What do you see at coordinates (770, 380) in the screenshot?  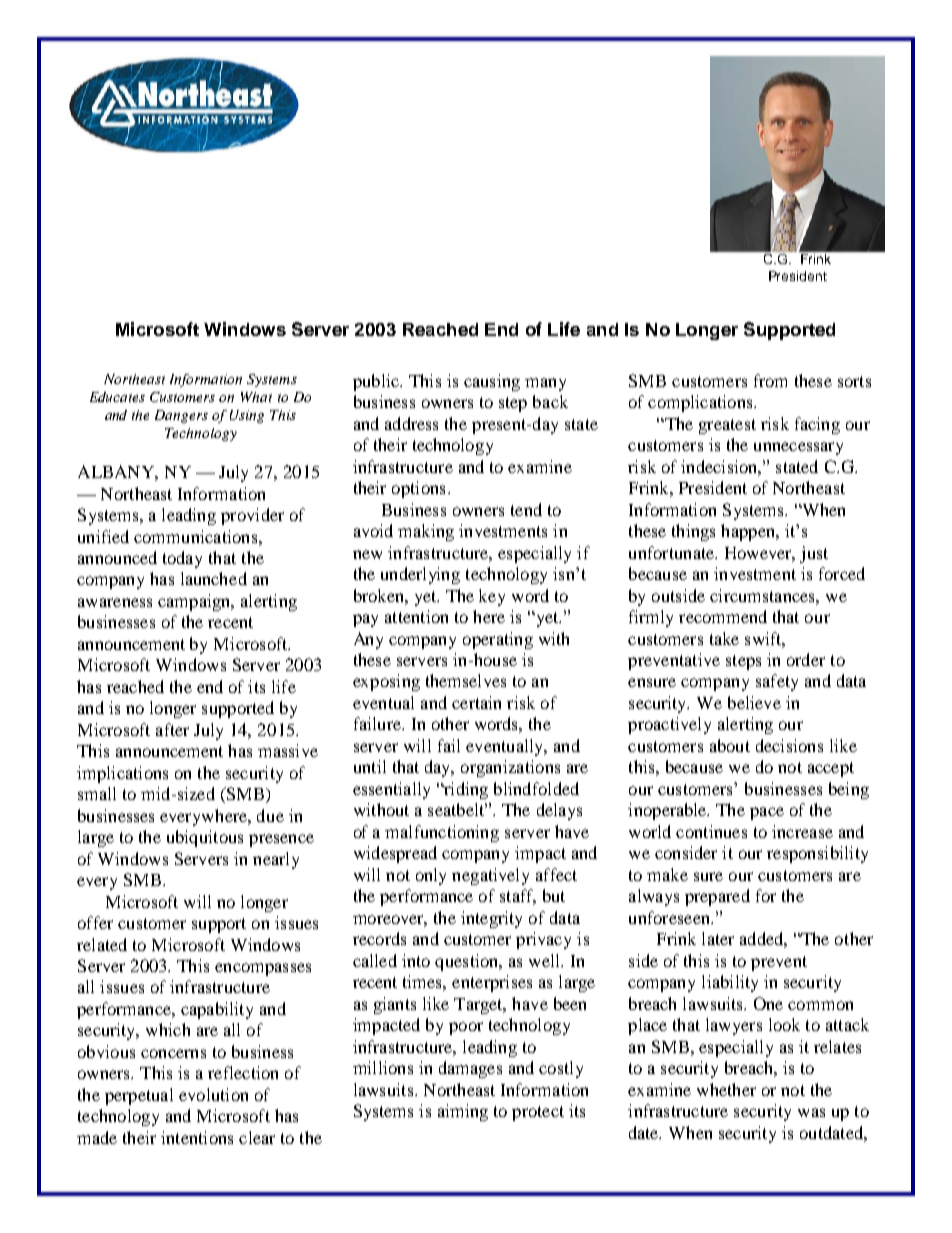 I see `from` at bounding box center [770, 380].
